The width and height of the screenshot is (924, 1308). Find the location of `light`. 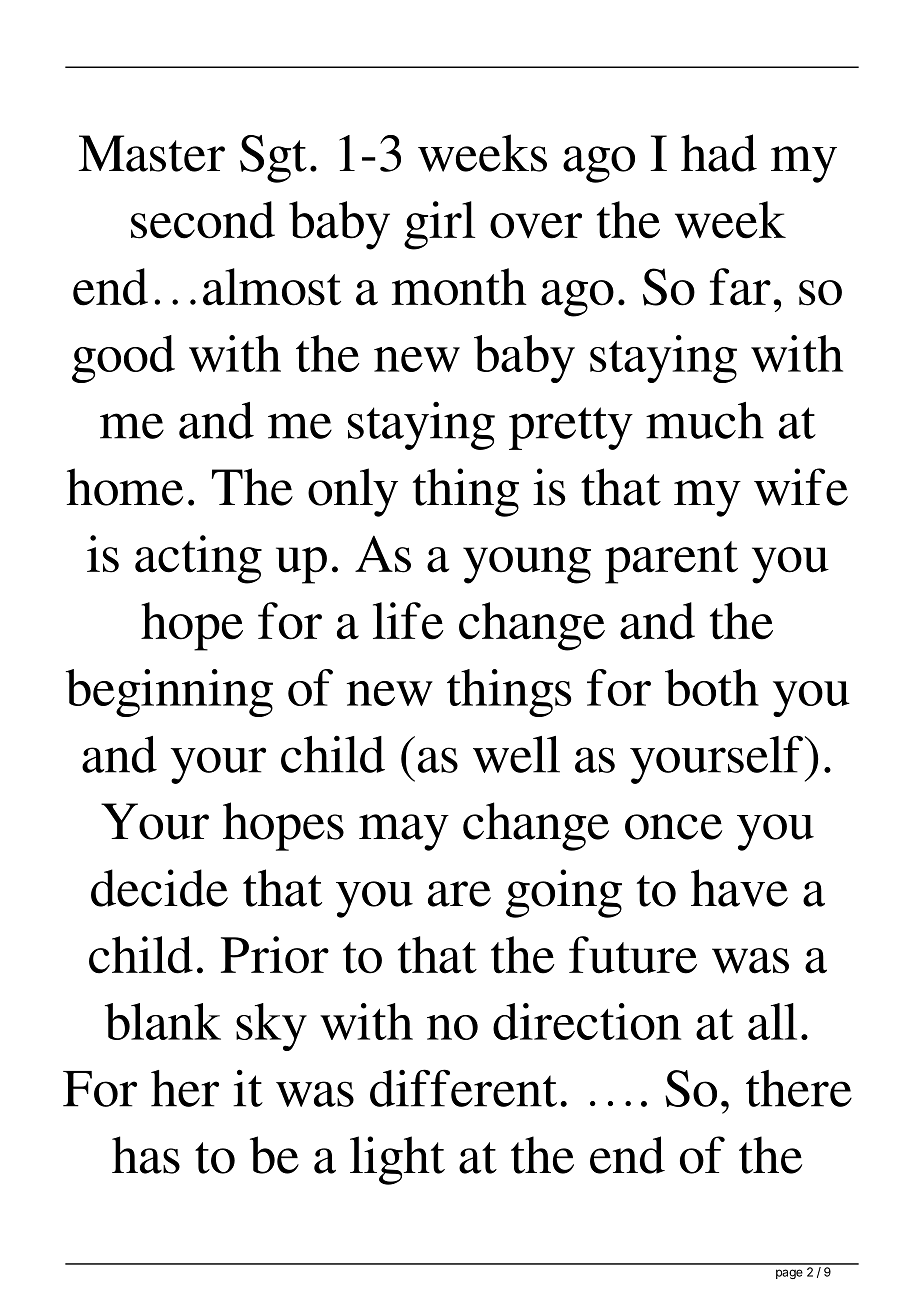

light is located at coordinates (397, 1160).
